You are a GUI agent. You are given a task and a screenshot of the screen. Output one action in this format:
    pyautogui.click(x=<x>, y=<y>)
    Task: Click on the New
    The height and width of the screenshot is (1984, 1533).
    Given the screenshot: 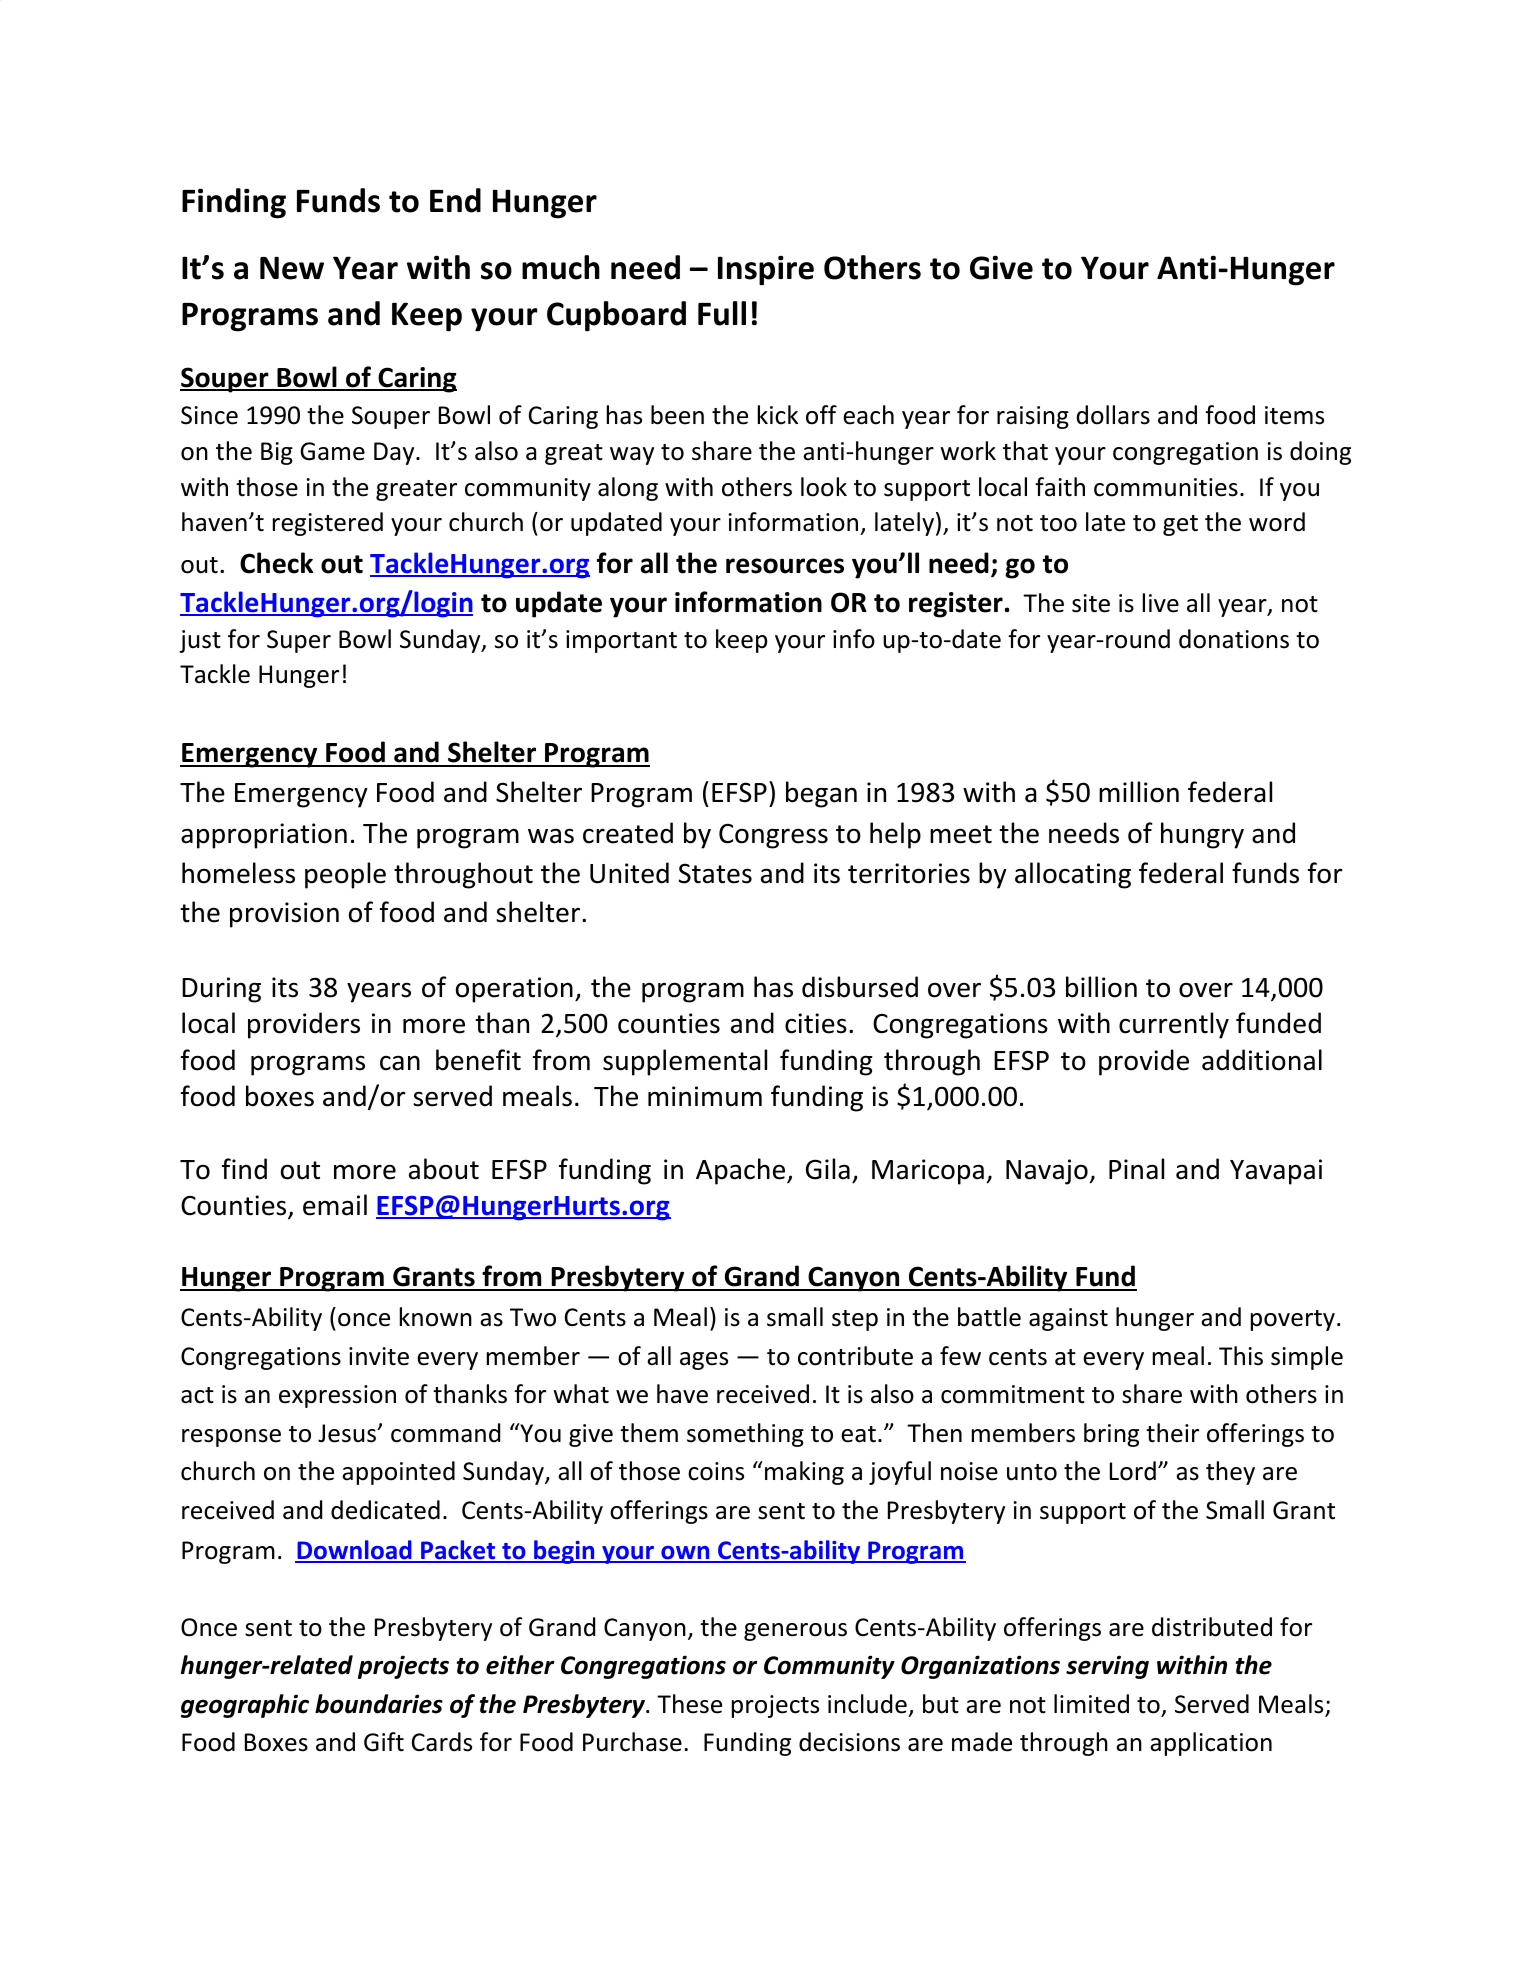 What is the action you would take?
    pyautogui.click(x=292, y=268)
